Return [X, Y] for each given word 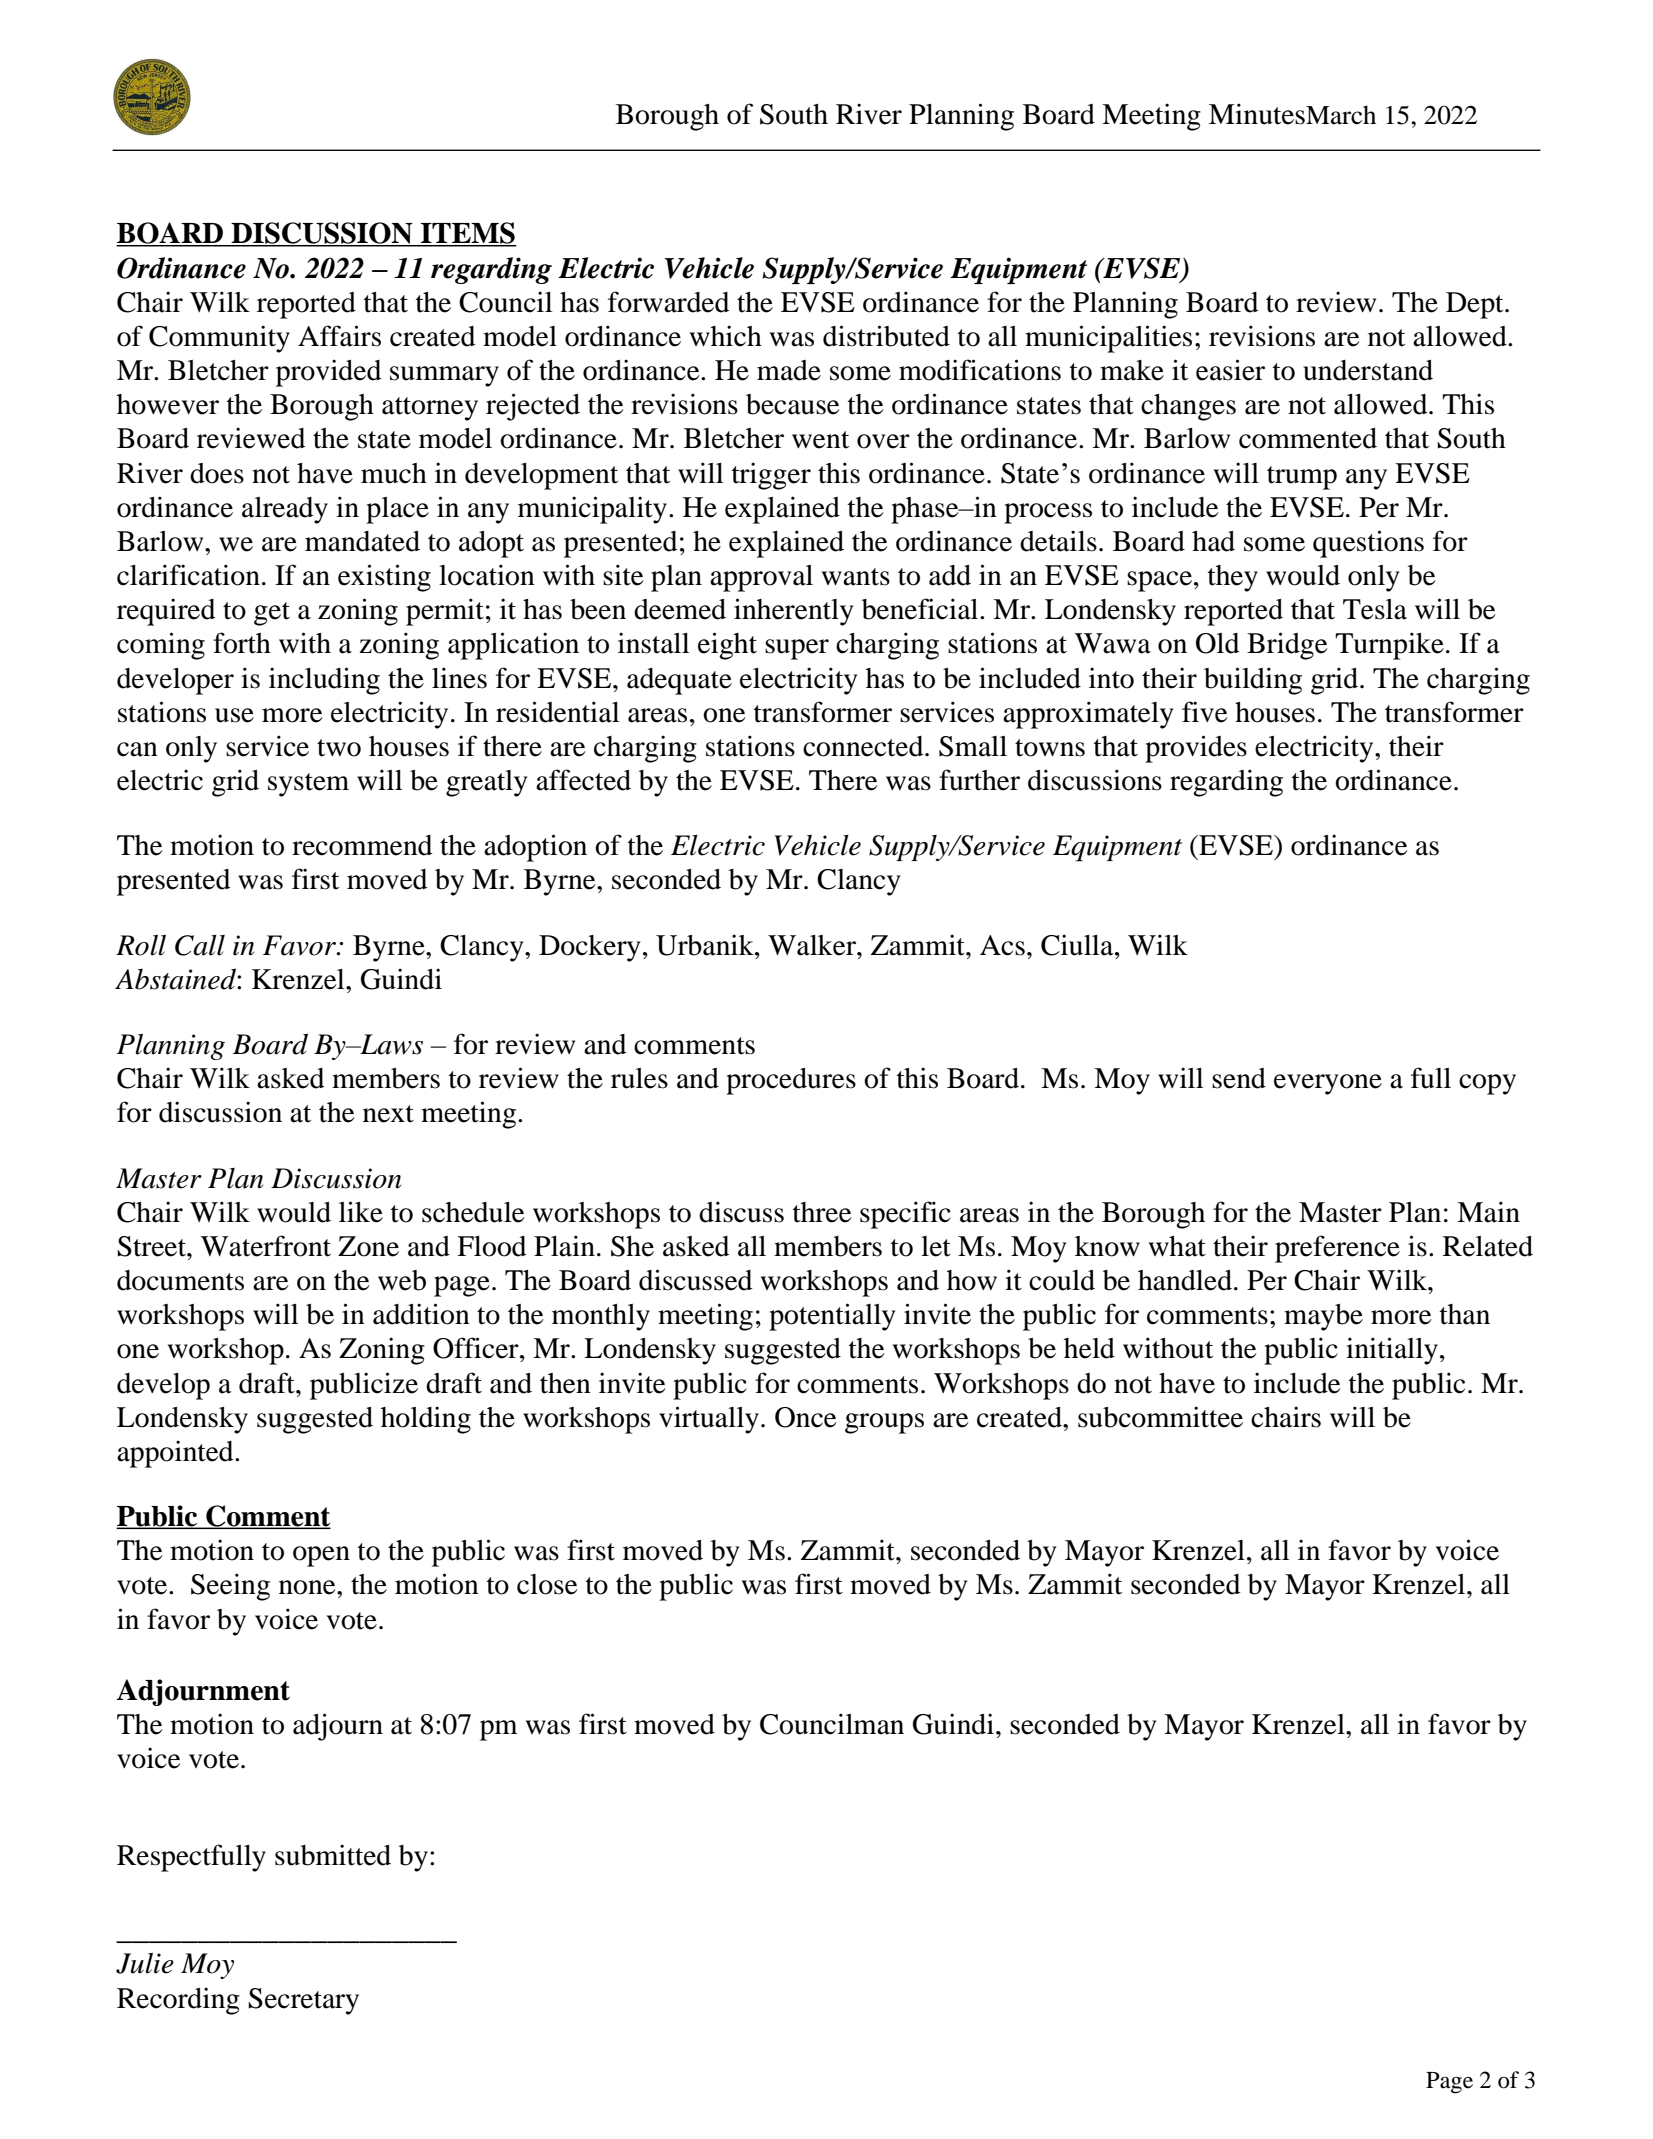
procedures [791, 1081]
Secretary [303, 2001]
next [388, 1114]
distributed [886, 336]
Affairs [339, 336]
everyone [1328, 1084]
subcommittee [1160, 1417]
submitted [333, 1855]
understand [1368, 370]
